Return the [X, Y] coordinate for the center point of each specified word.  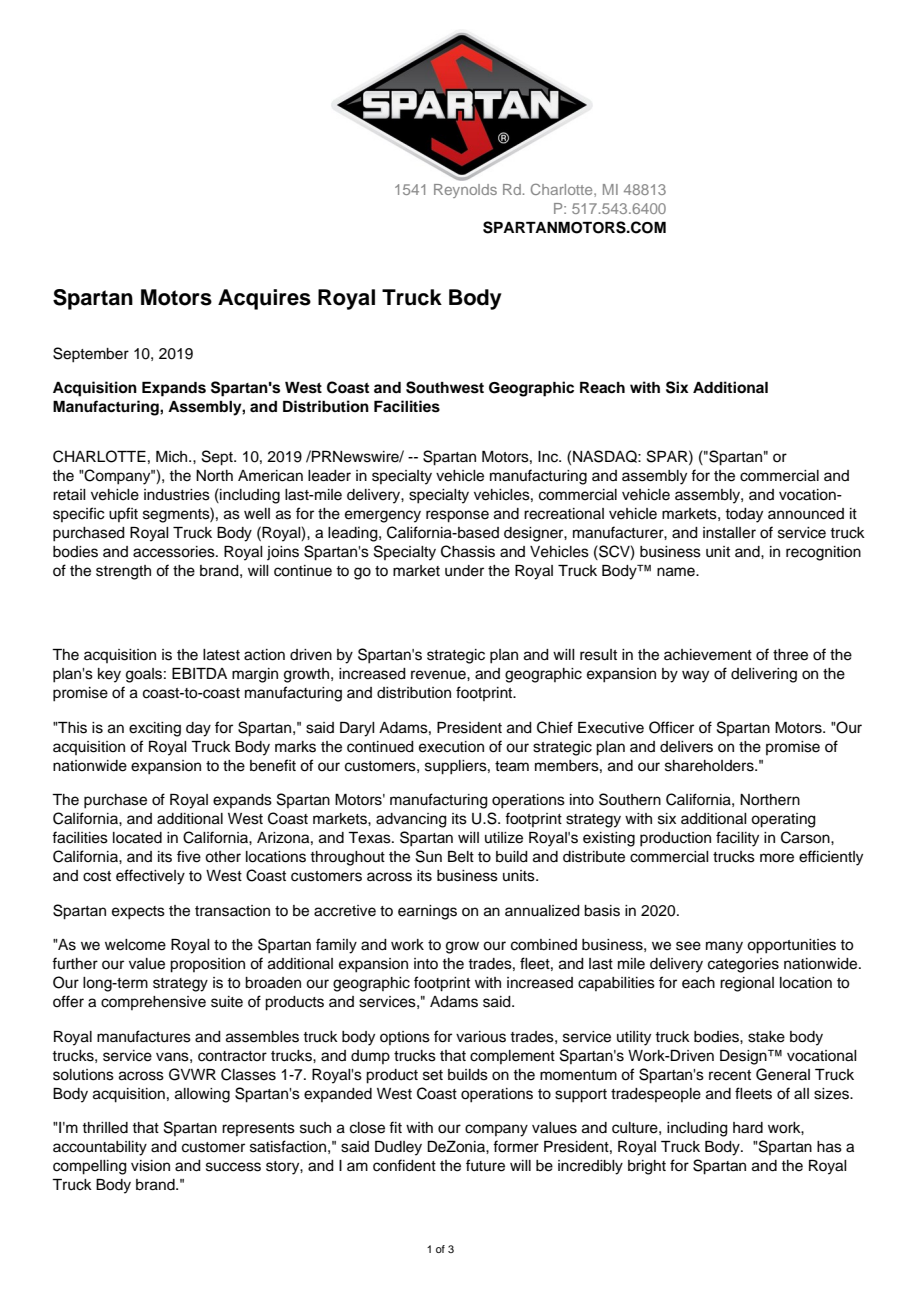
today [744, 515]
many [724, 947]
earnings [427, 912]
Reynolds [465, 191]
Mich [173, 457]
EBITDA [199, 673]
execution [451, 747]
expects [138, 913]
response [457, 516]
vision [150, 1166]
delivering [764, 675]
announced [806, 514]
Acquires [264, 299]
